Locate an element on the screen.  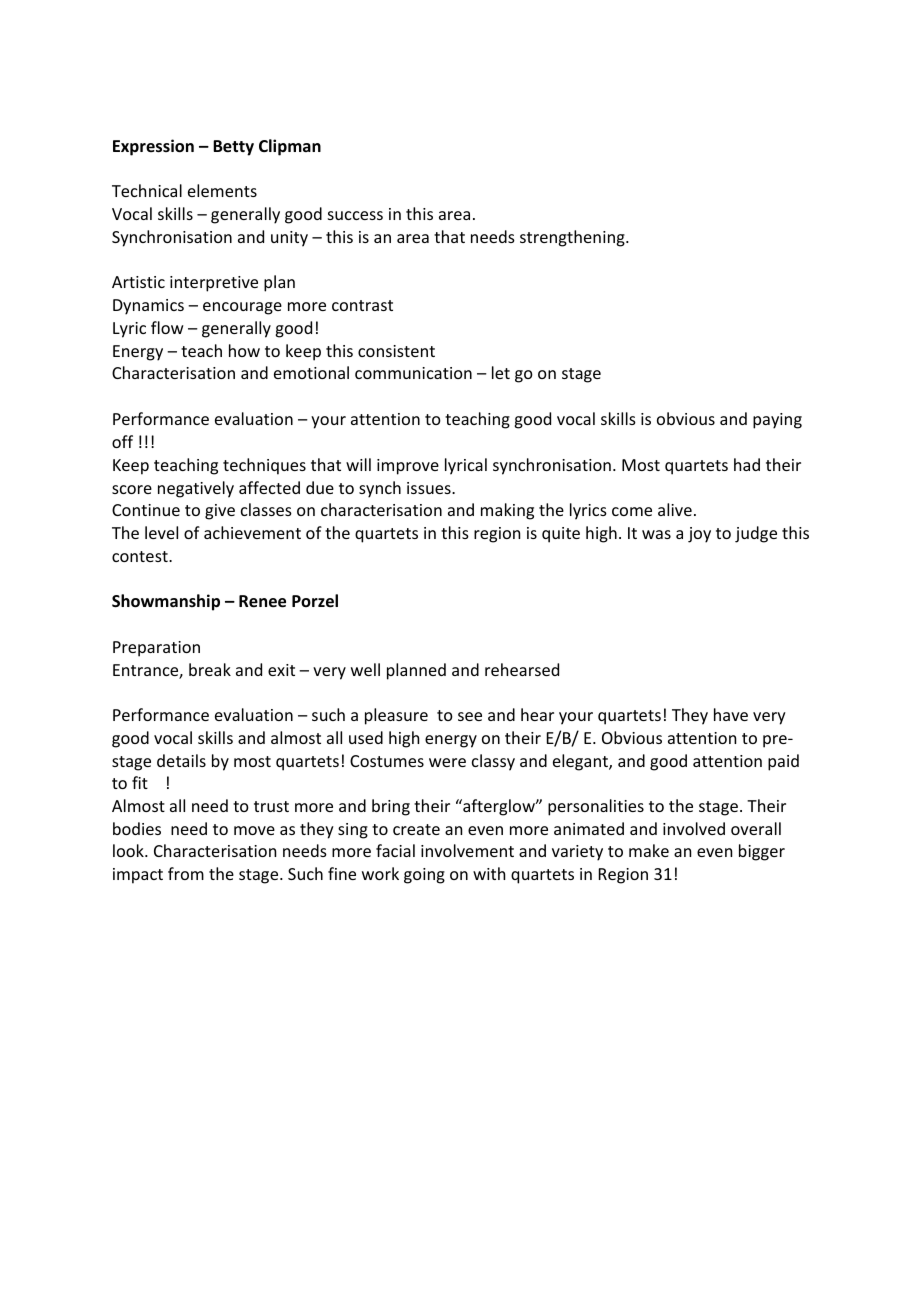
give is located at coordinates (220, 512).
